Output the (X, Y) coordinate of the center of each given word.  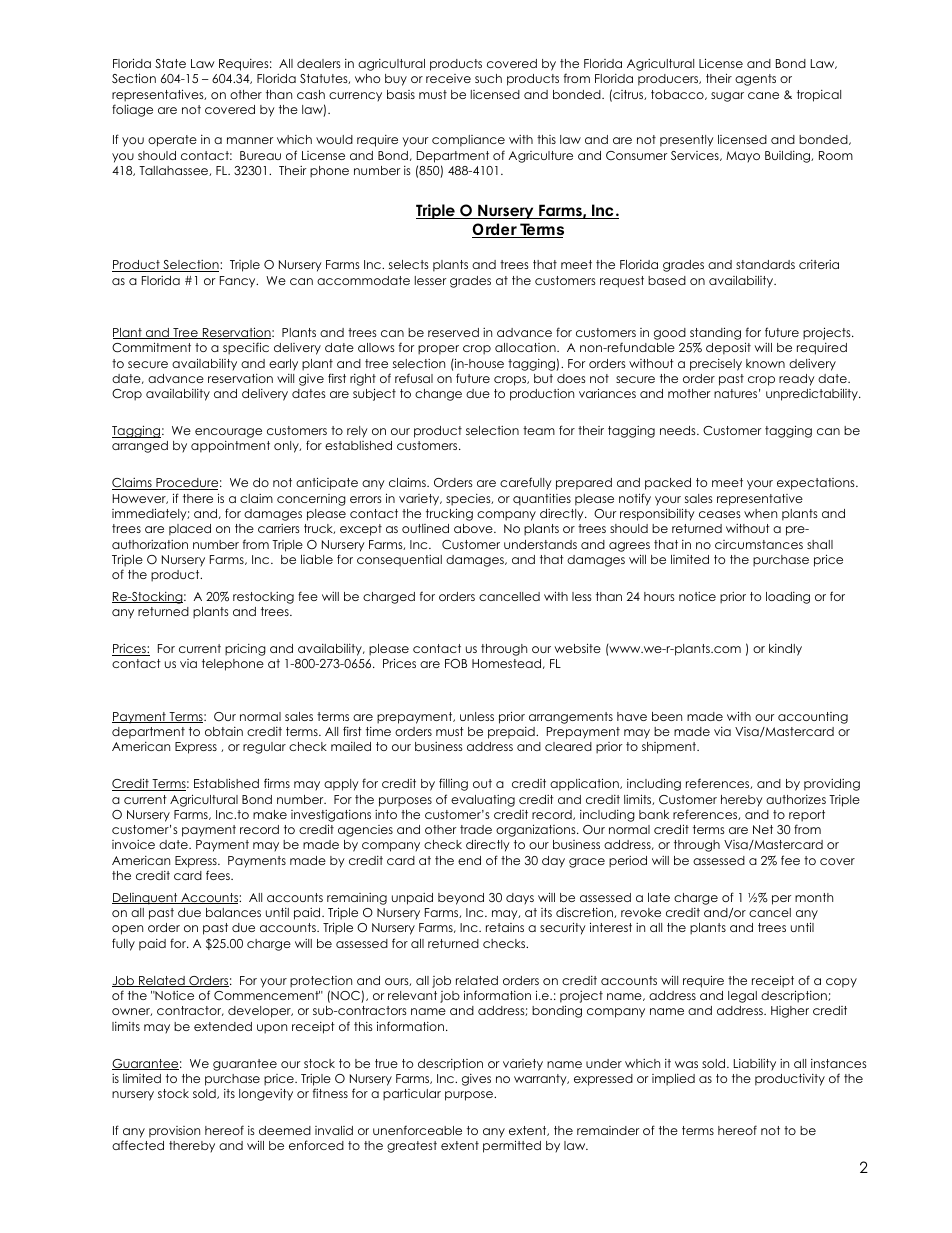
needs (679, 430)
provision (174, 1132)
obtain (224, 731)
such (488, 78)
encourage (228, 433)
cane (763, 95)
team (539, 430)
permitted (512, 1146)
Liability (755, 1065)
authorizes (796, 799)
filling (453, 784)
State (170, 63)
